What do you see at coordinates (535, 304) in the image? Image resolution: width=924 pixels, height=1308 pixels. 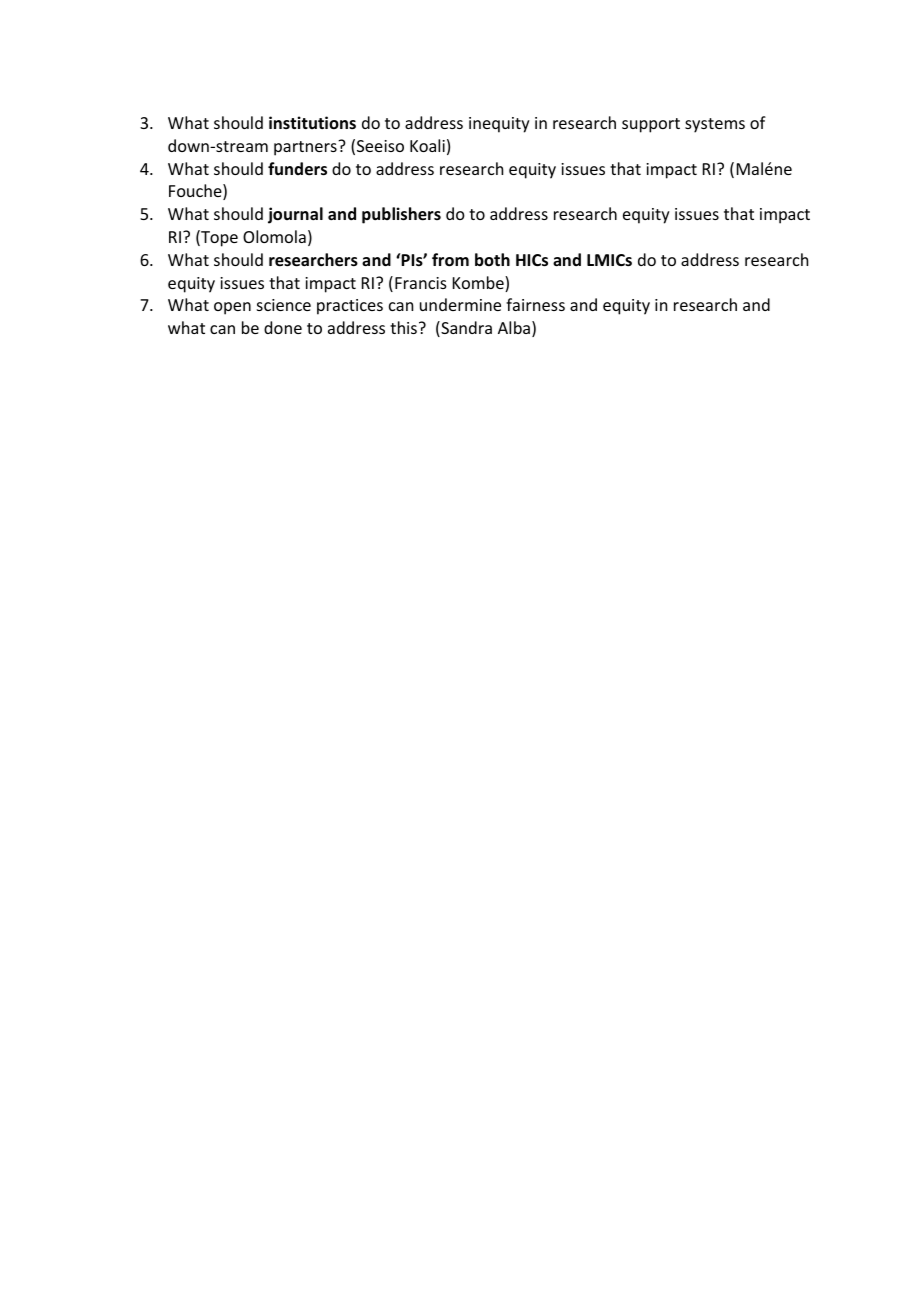 I see `fairness` at bounding box center [535, 304].
